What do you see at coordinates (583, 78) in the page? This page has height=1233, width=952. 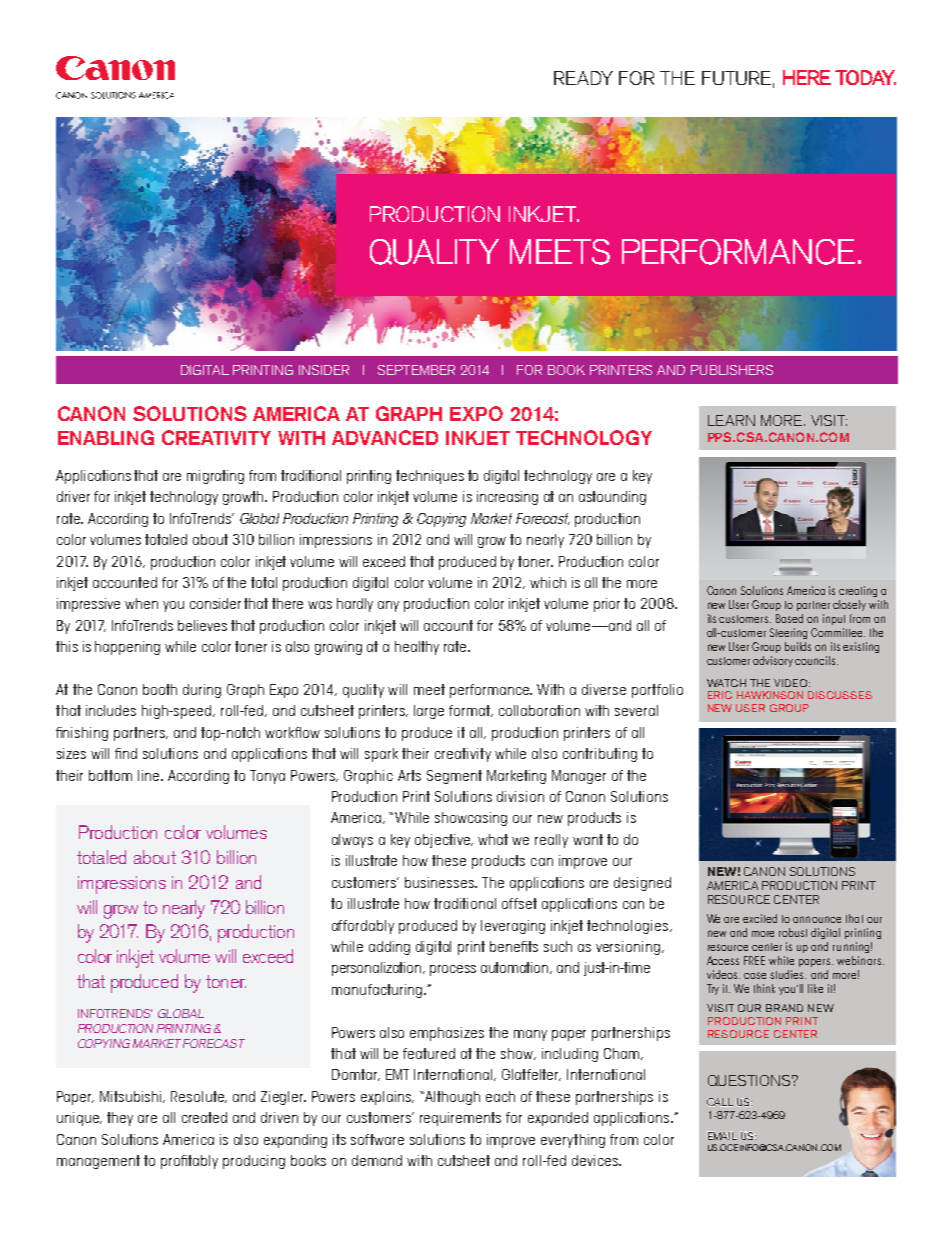 I see `READY` at bounding box center [583, 78].
